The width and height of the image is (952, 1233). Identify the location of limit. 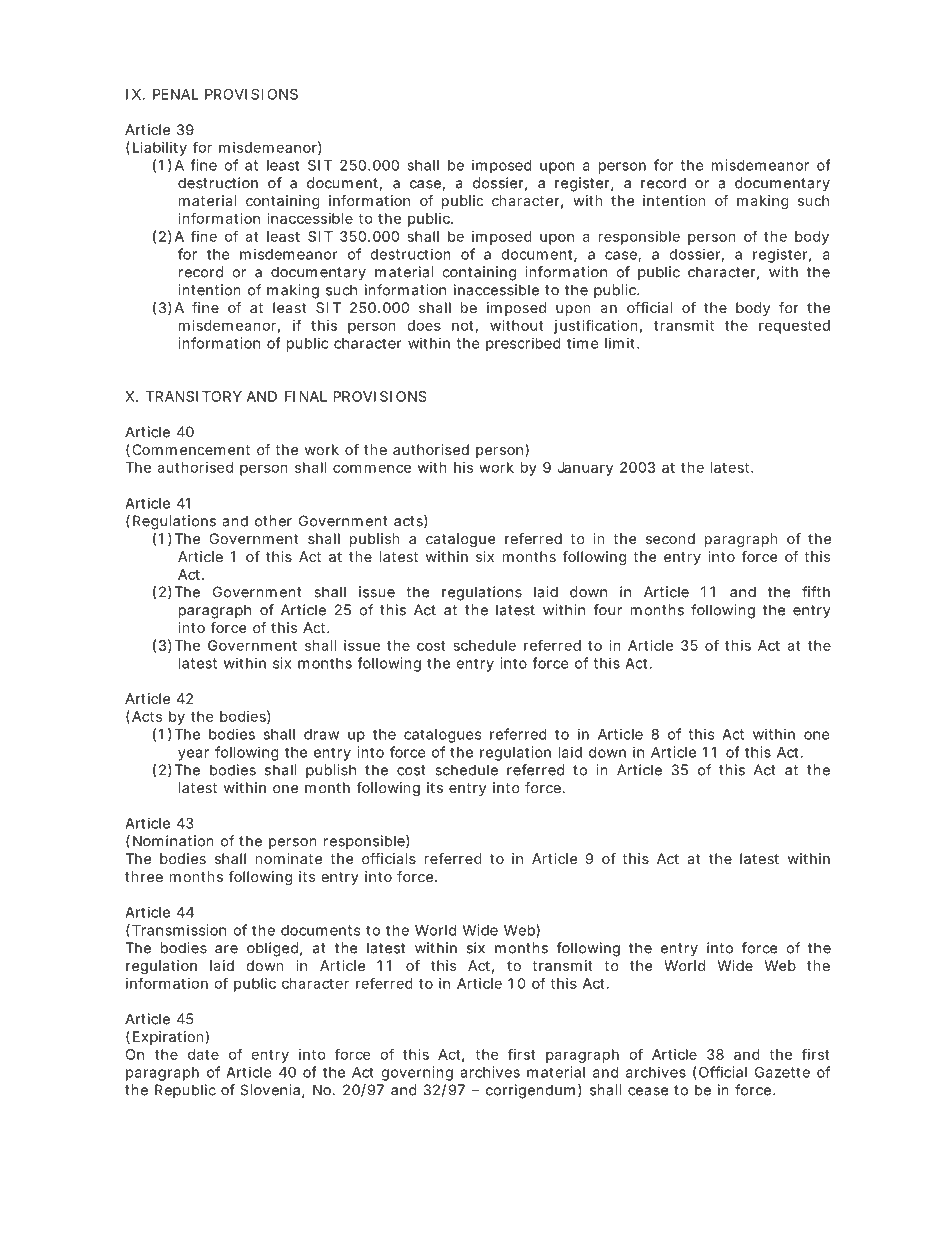
(621, 343).
